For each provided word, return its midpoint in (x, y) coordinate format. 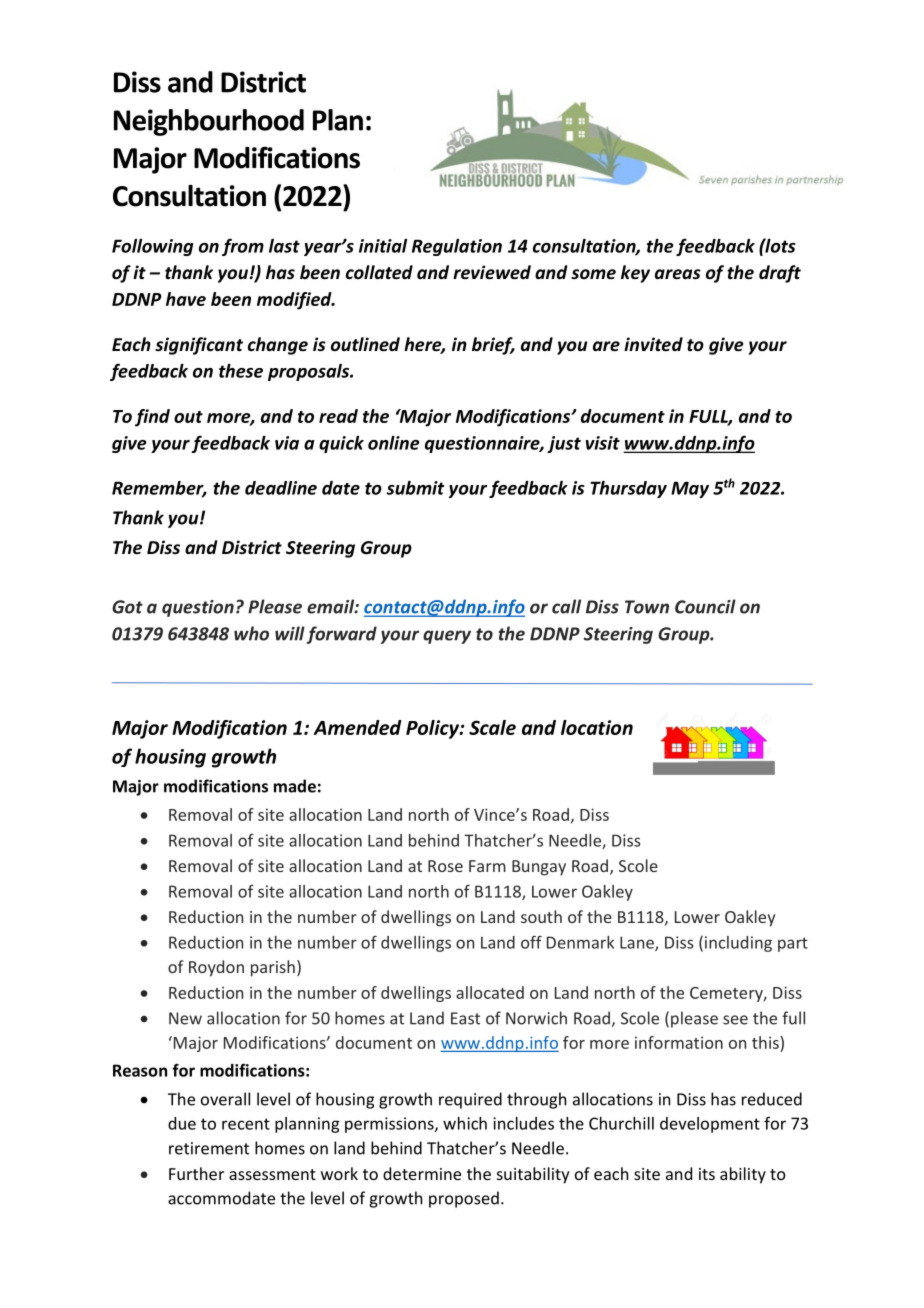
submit (415, 488)
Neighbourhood (209, 122)
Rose (445, 866)
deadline (281, 488)
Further (196, 1173)
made (295, 786)
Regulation (457, 247)
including (738, 944)
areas (678, 274)
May (690, 489)
